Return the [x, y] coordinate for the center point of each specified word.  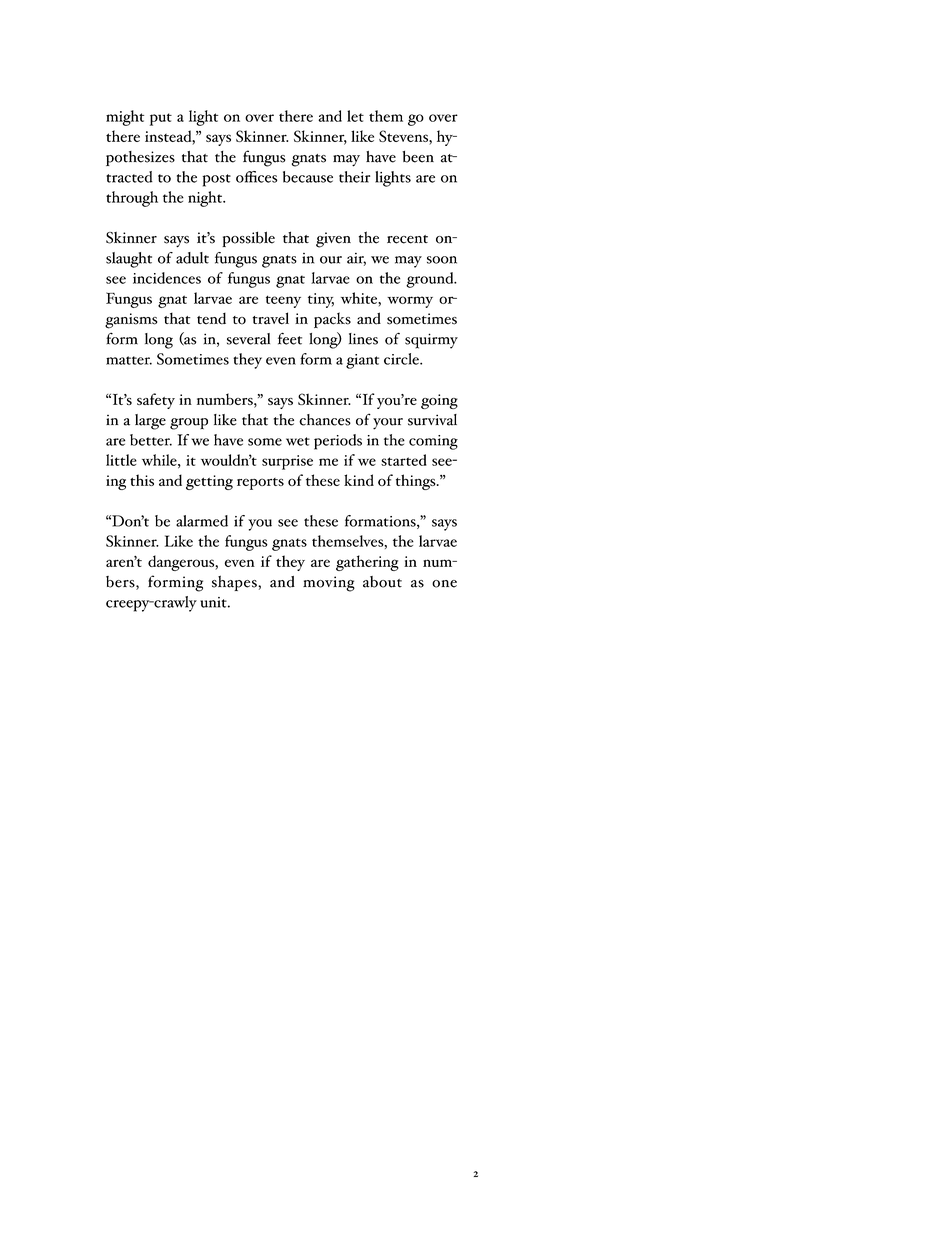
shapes [235, 583]
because [308, 177]
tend [211, 318]
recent [407, 239]
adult [192, 258]
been [418, 157]
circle [402, 359]
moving [329, 584]
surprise [287, 462]
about [382, 582]
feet [290, 338]
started [404, 460]
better [151, 440]
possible [248, 239]
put [161, 119]
